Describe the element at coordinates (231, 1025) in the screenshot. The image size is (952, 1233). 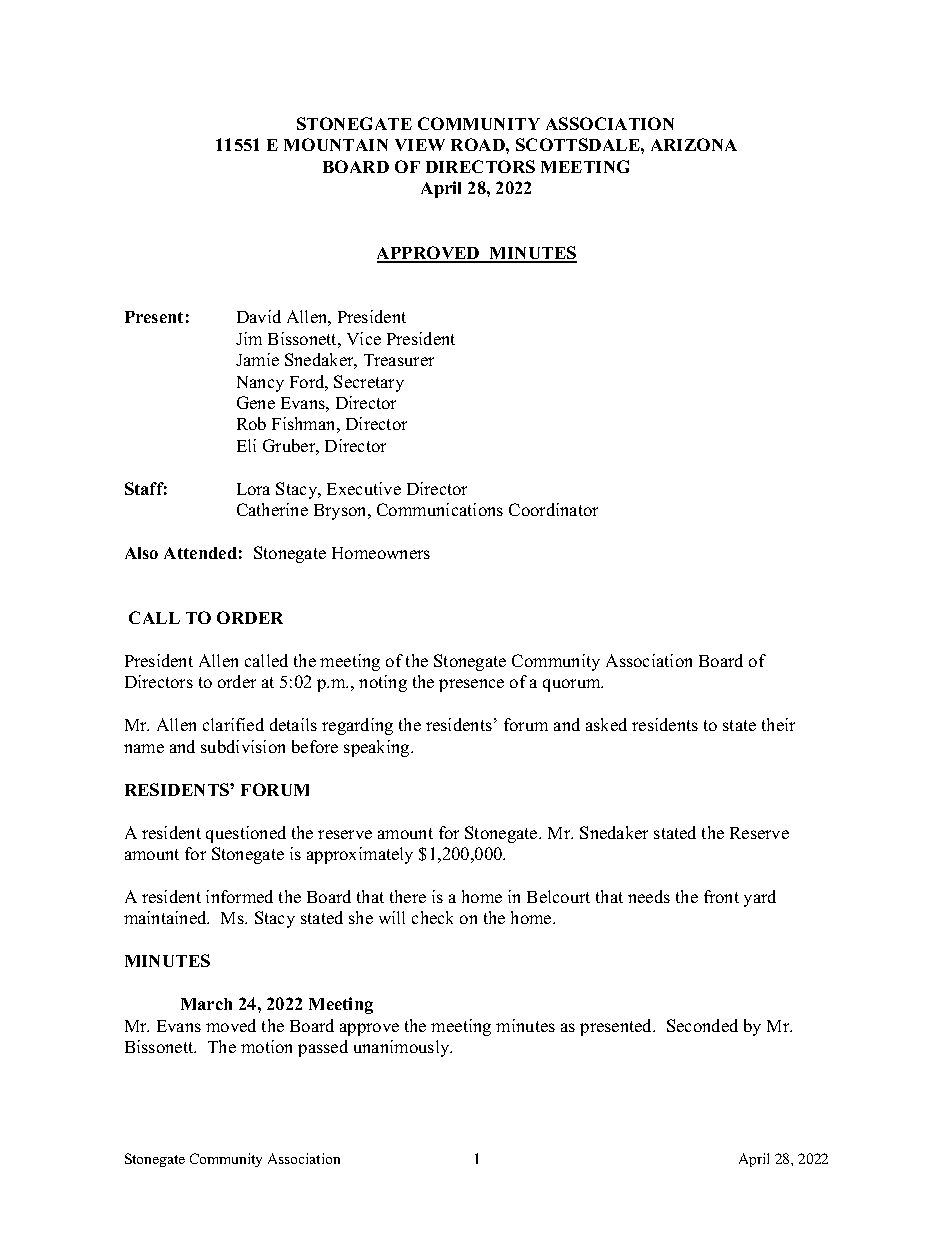
I see `moved` at that location.
